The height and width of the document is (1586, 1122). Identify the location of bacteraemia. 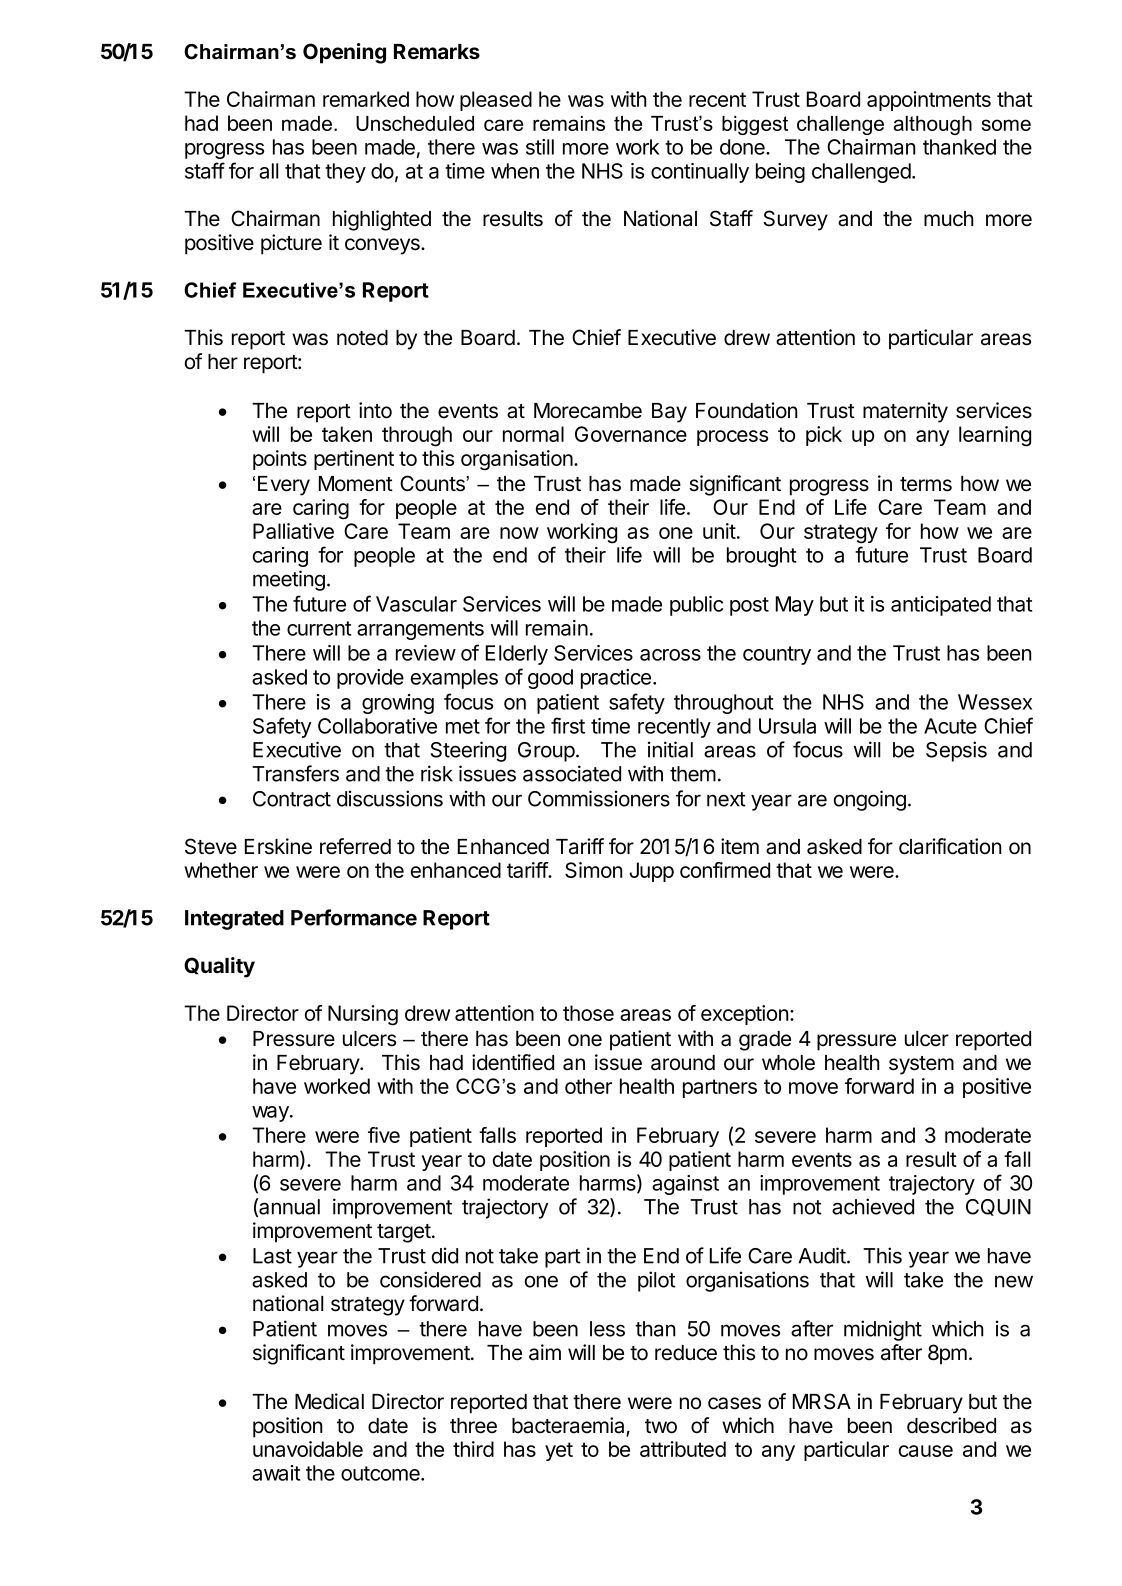
(569, 1426).
